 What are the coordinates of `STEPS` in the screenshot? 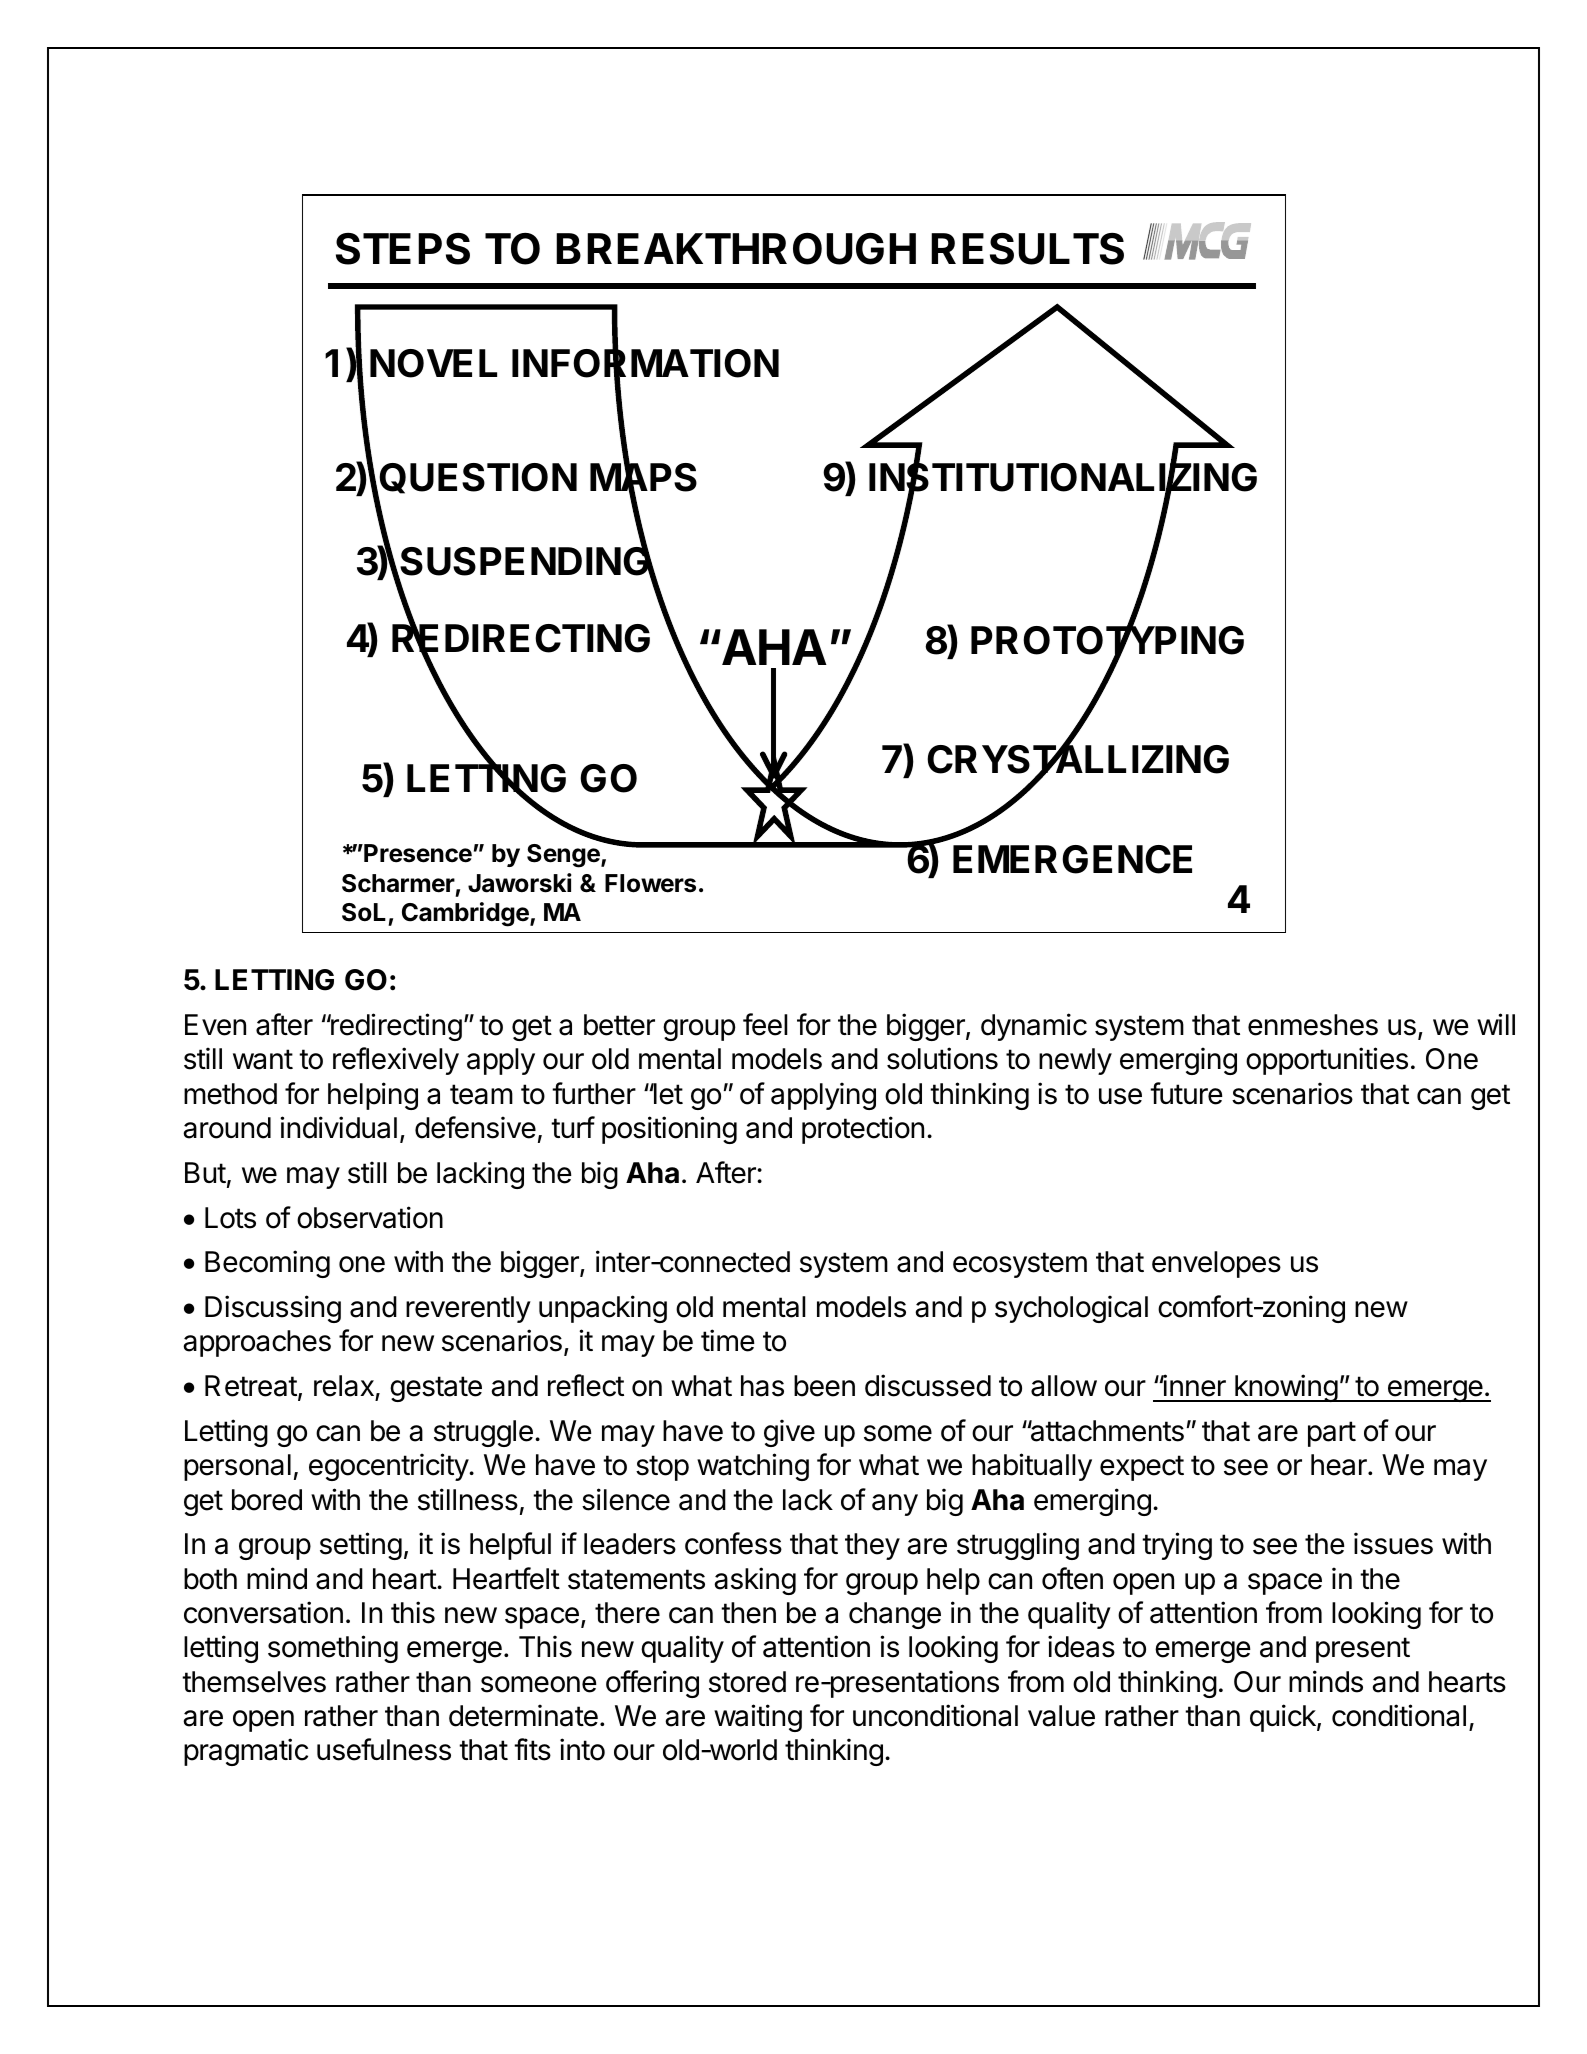 It's located at (403, 249).
